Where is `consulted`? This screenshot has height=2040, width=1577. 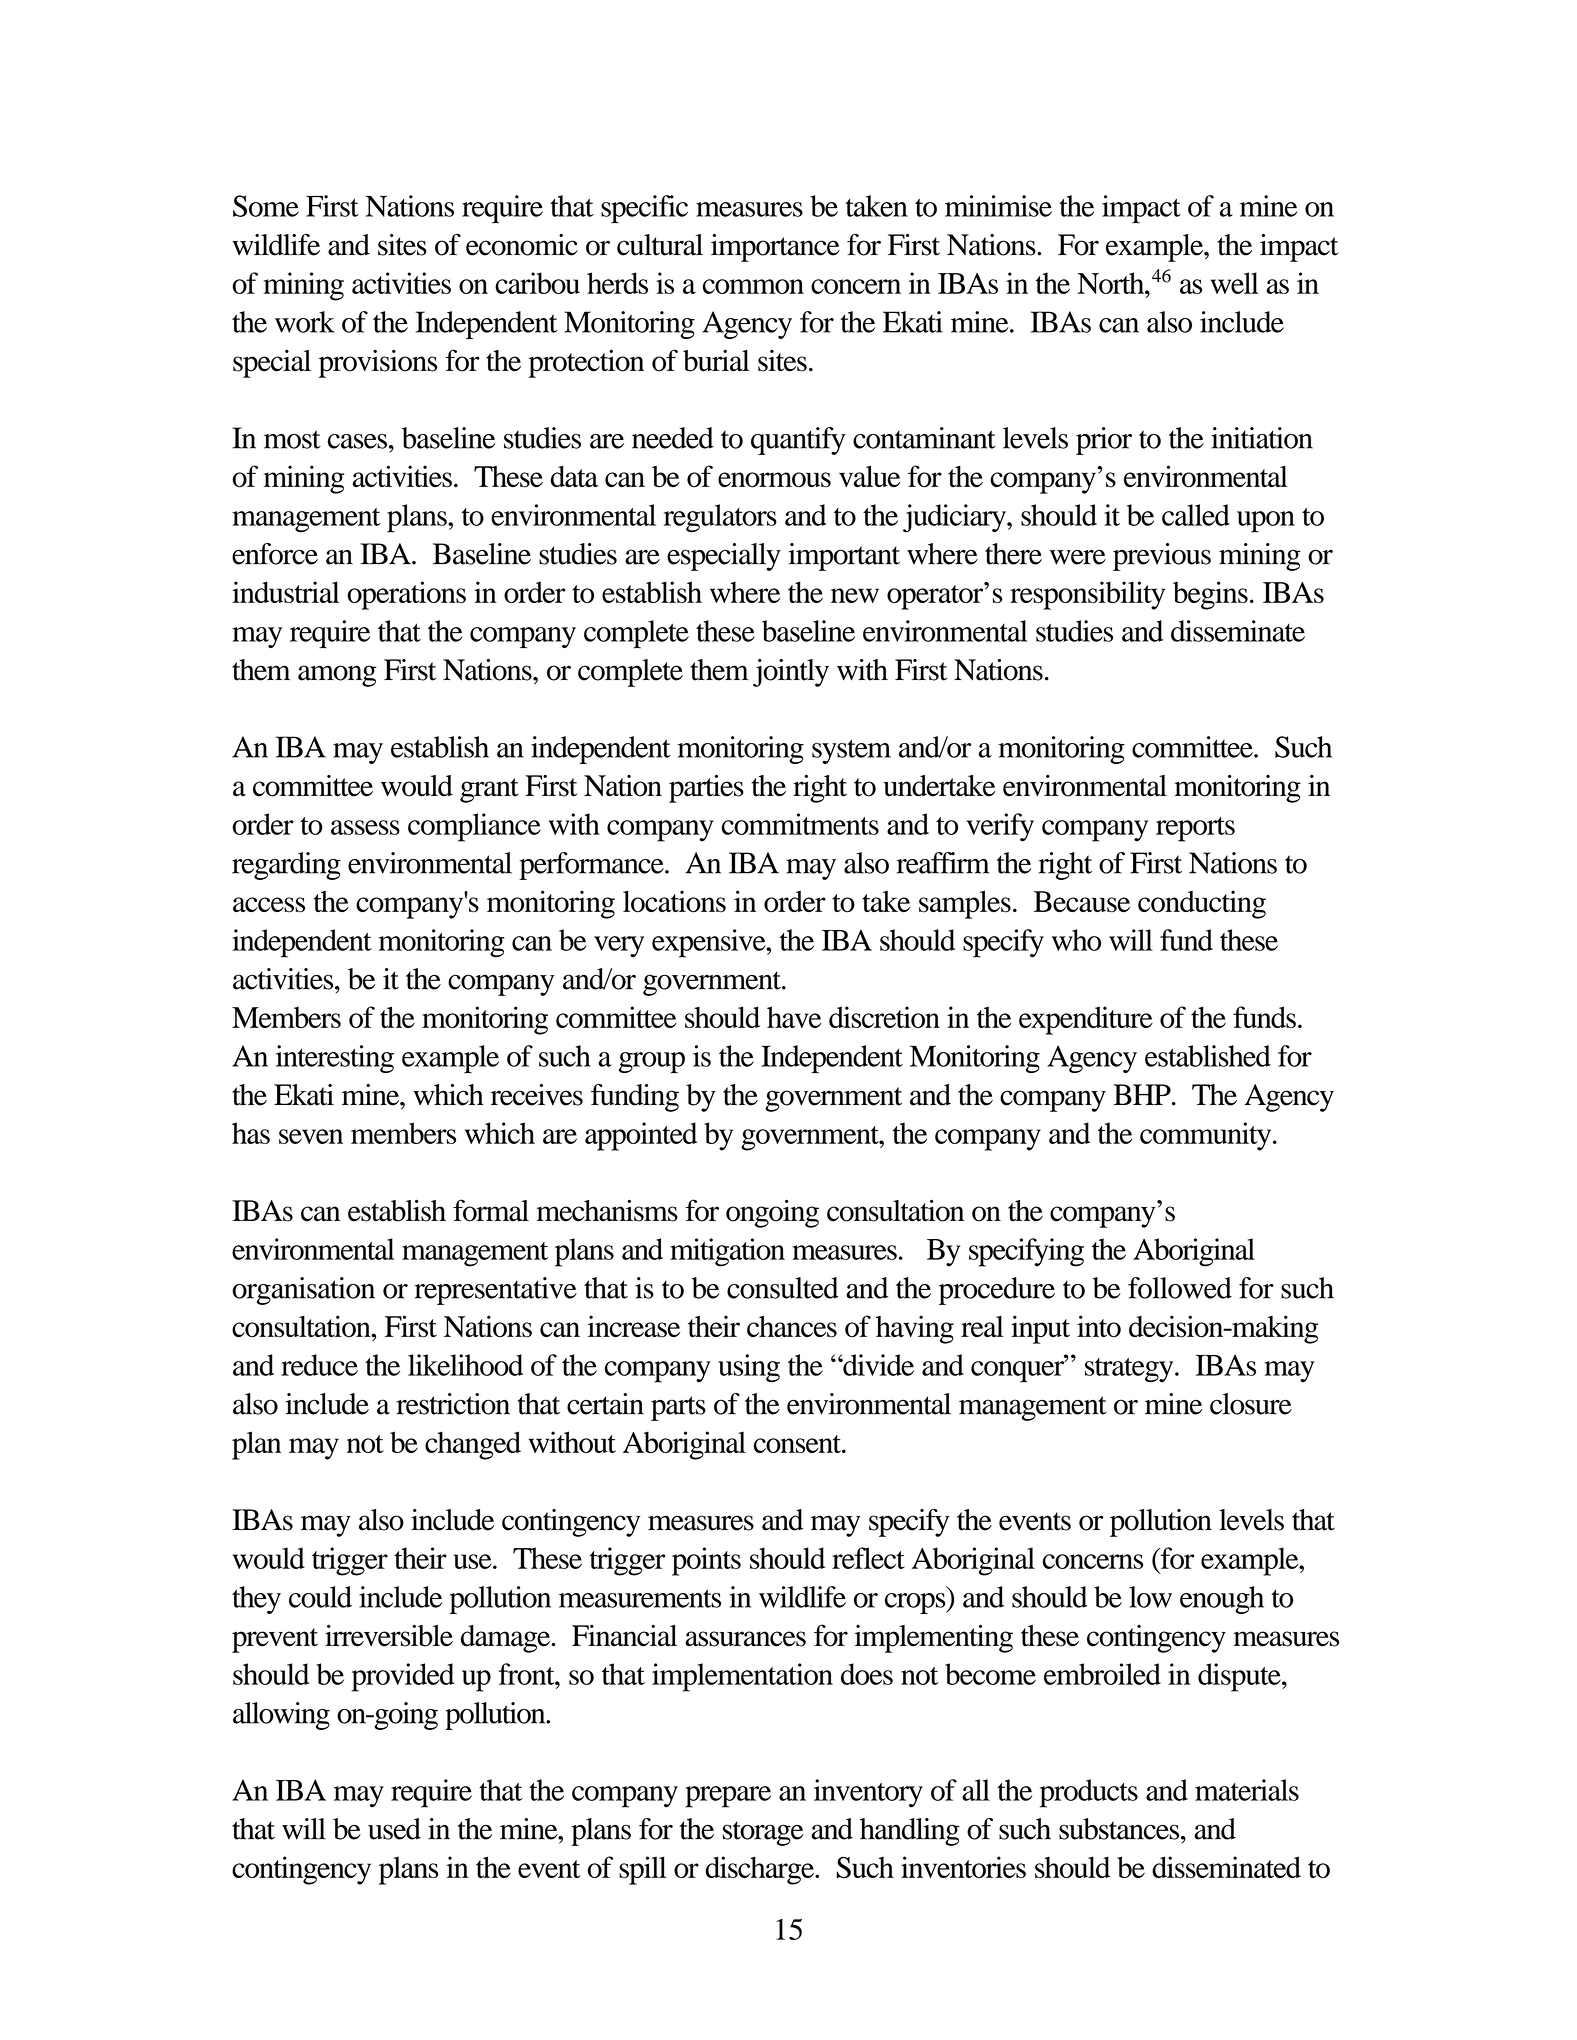 consulted is located at coordinates (783, 1288).
